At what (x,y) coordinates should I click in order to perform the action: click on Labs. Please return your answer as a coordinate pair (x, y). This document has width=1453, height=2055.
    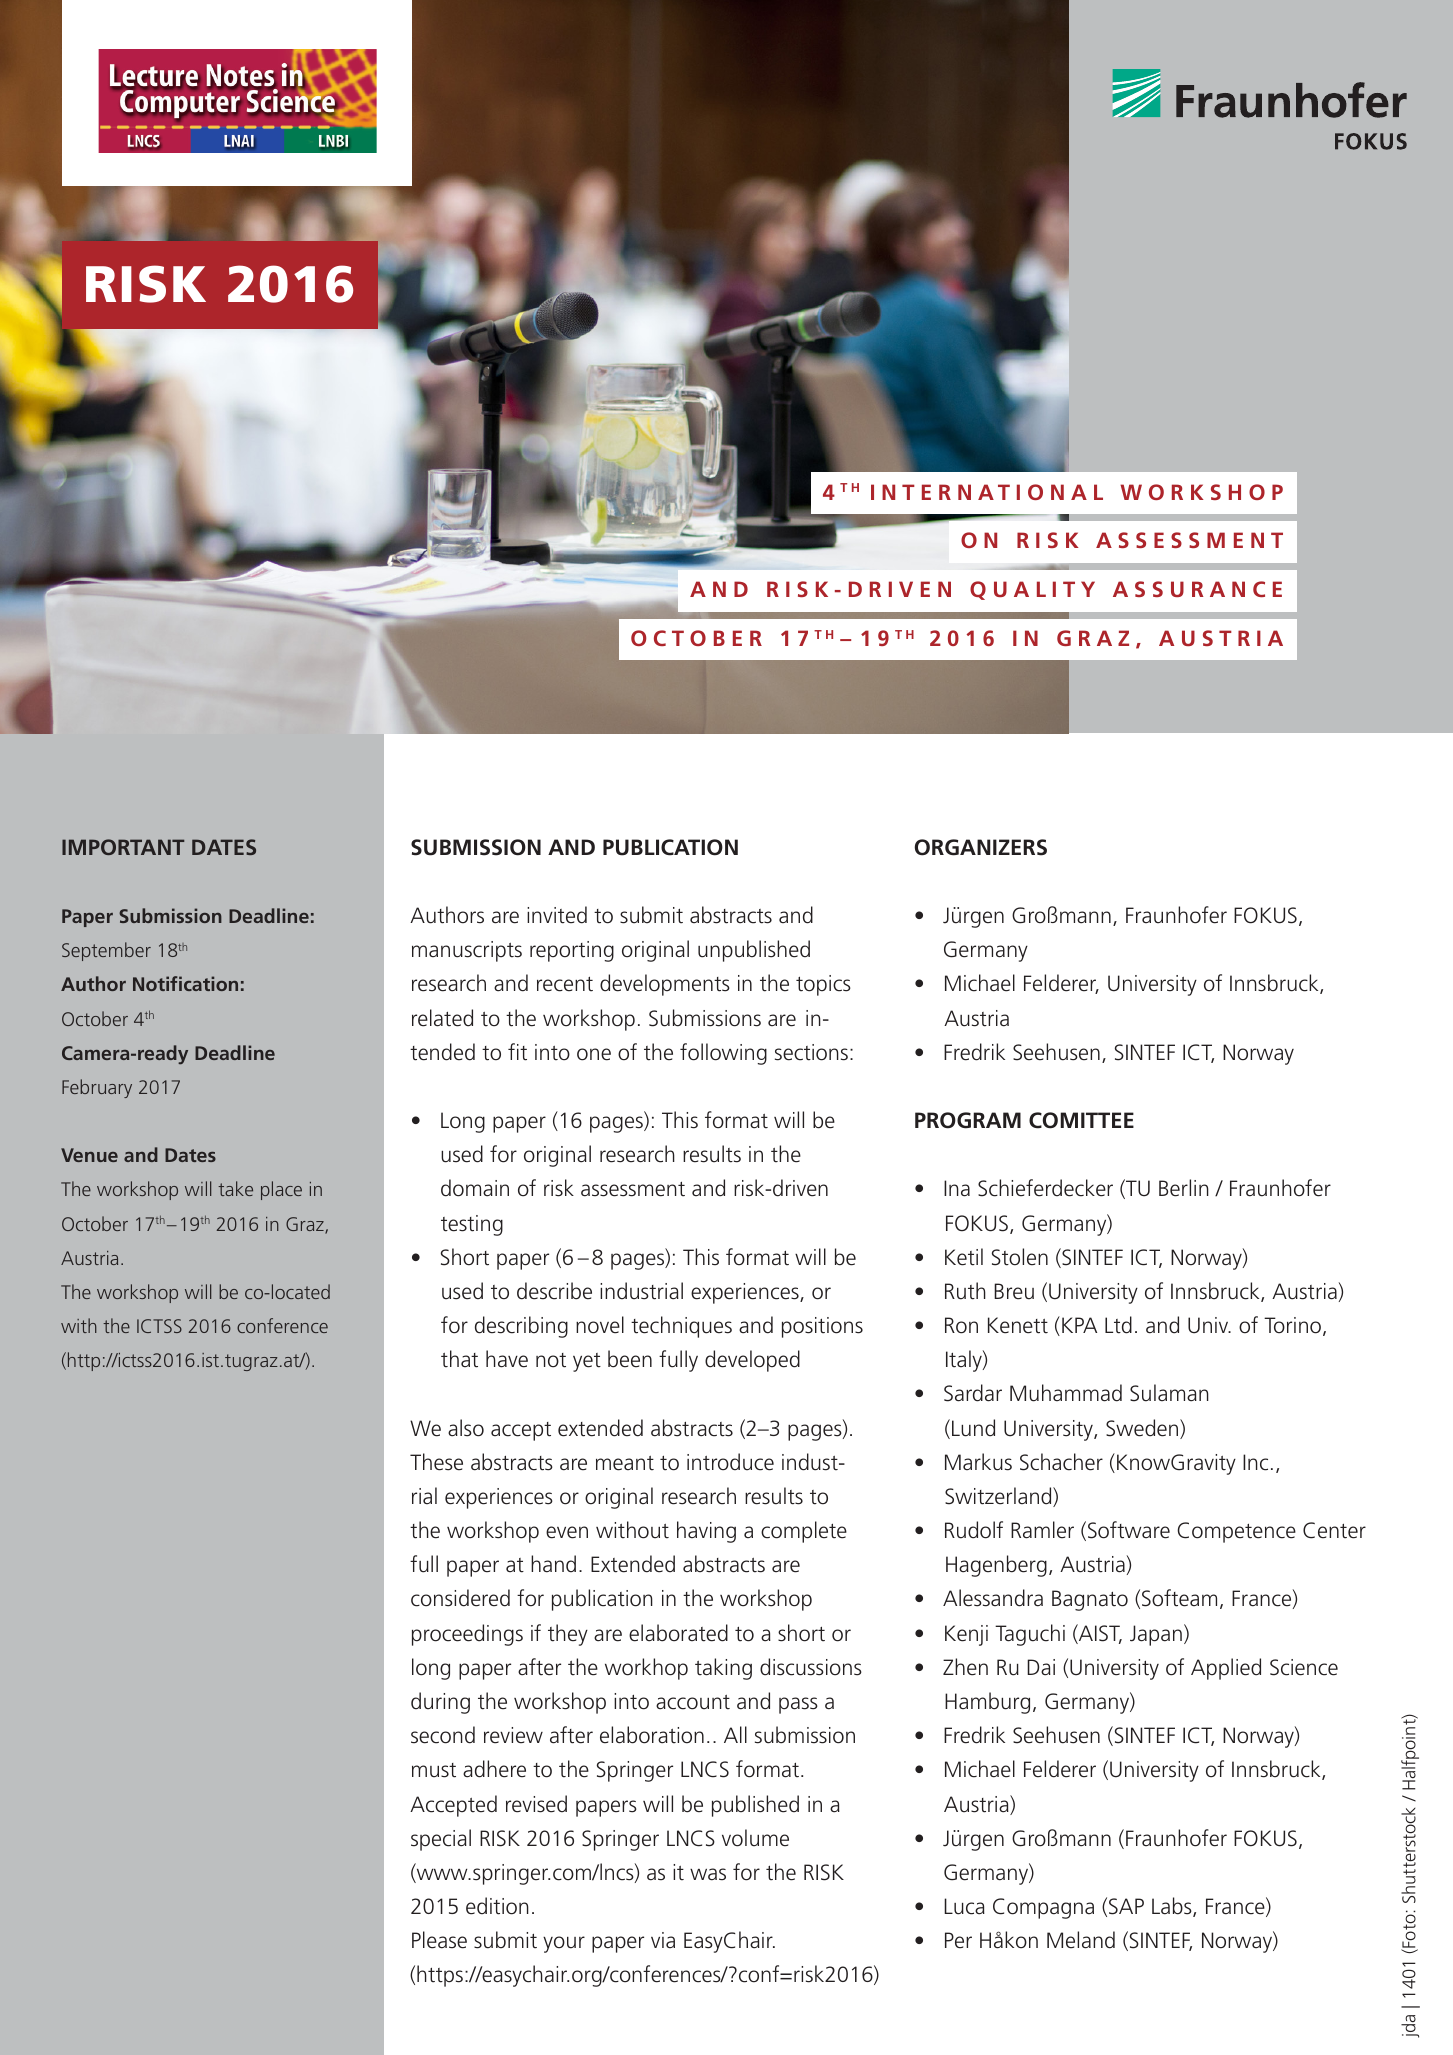
    Looking at the image, I should click on (1173, 1907).
